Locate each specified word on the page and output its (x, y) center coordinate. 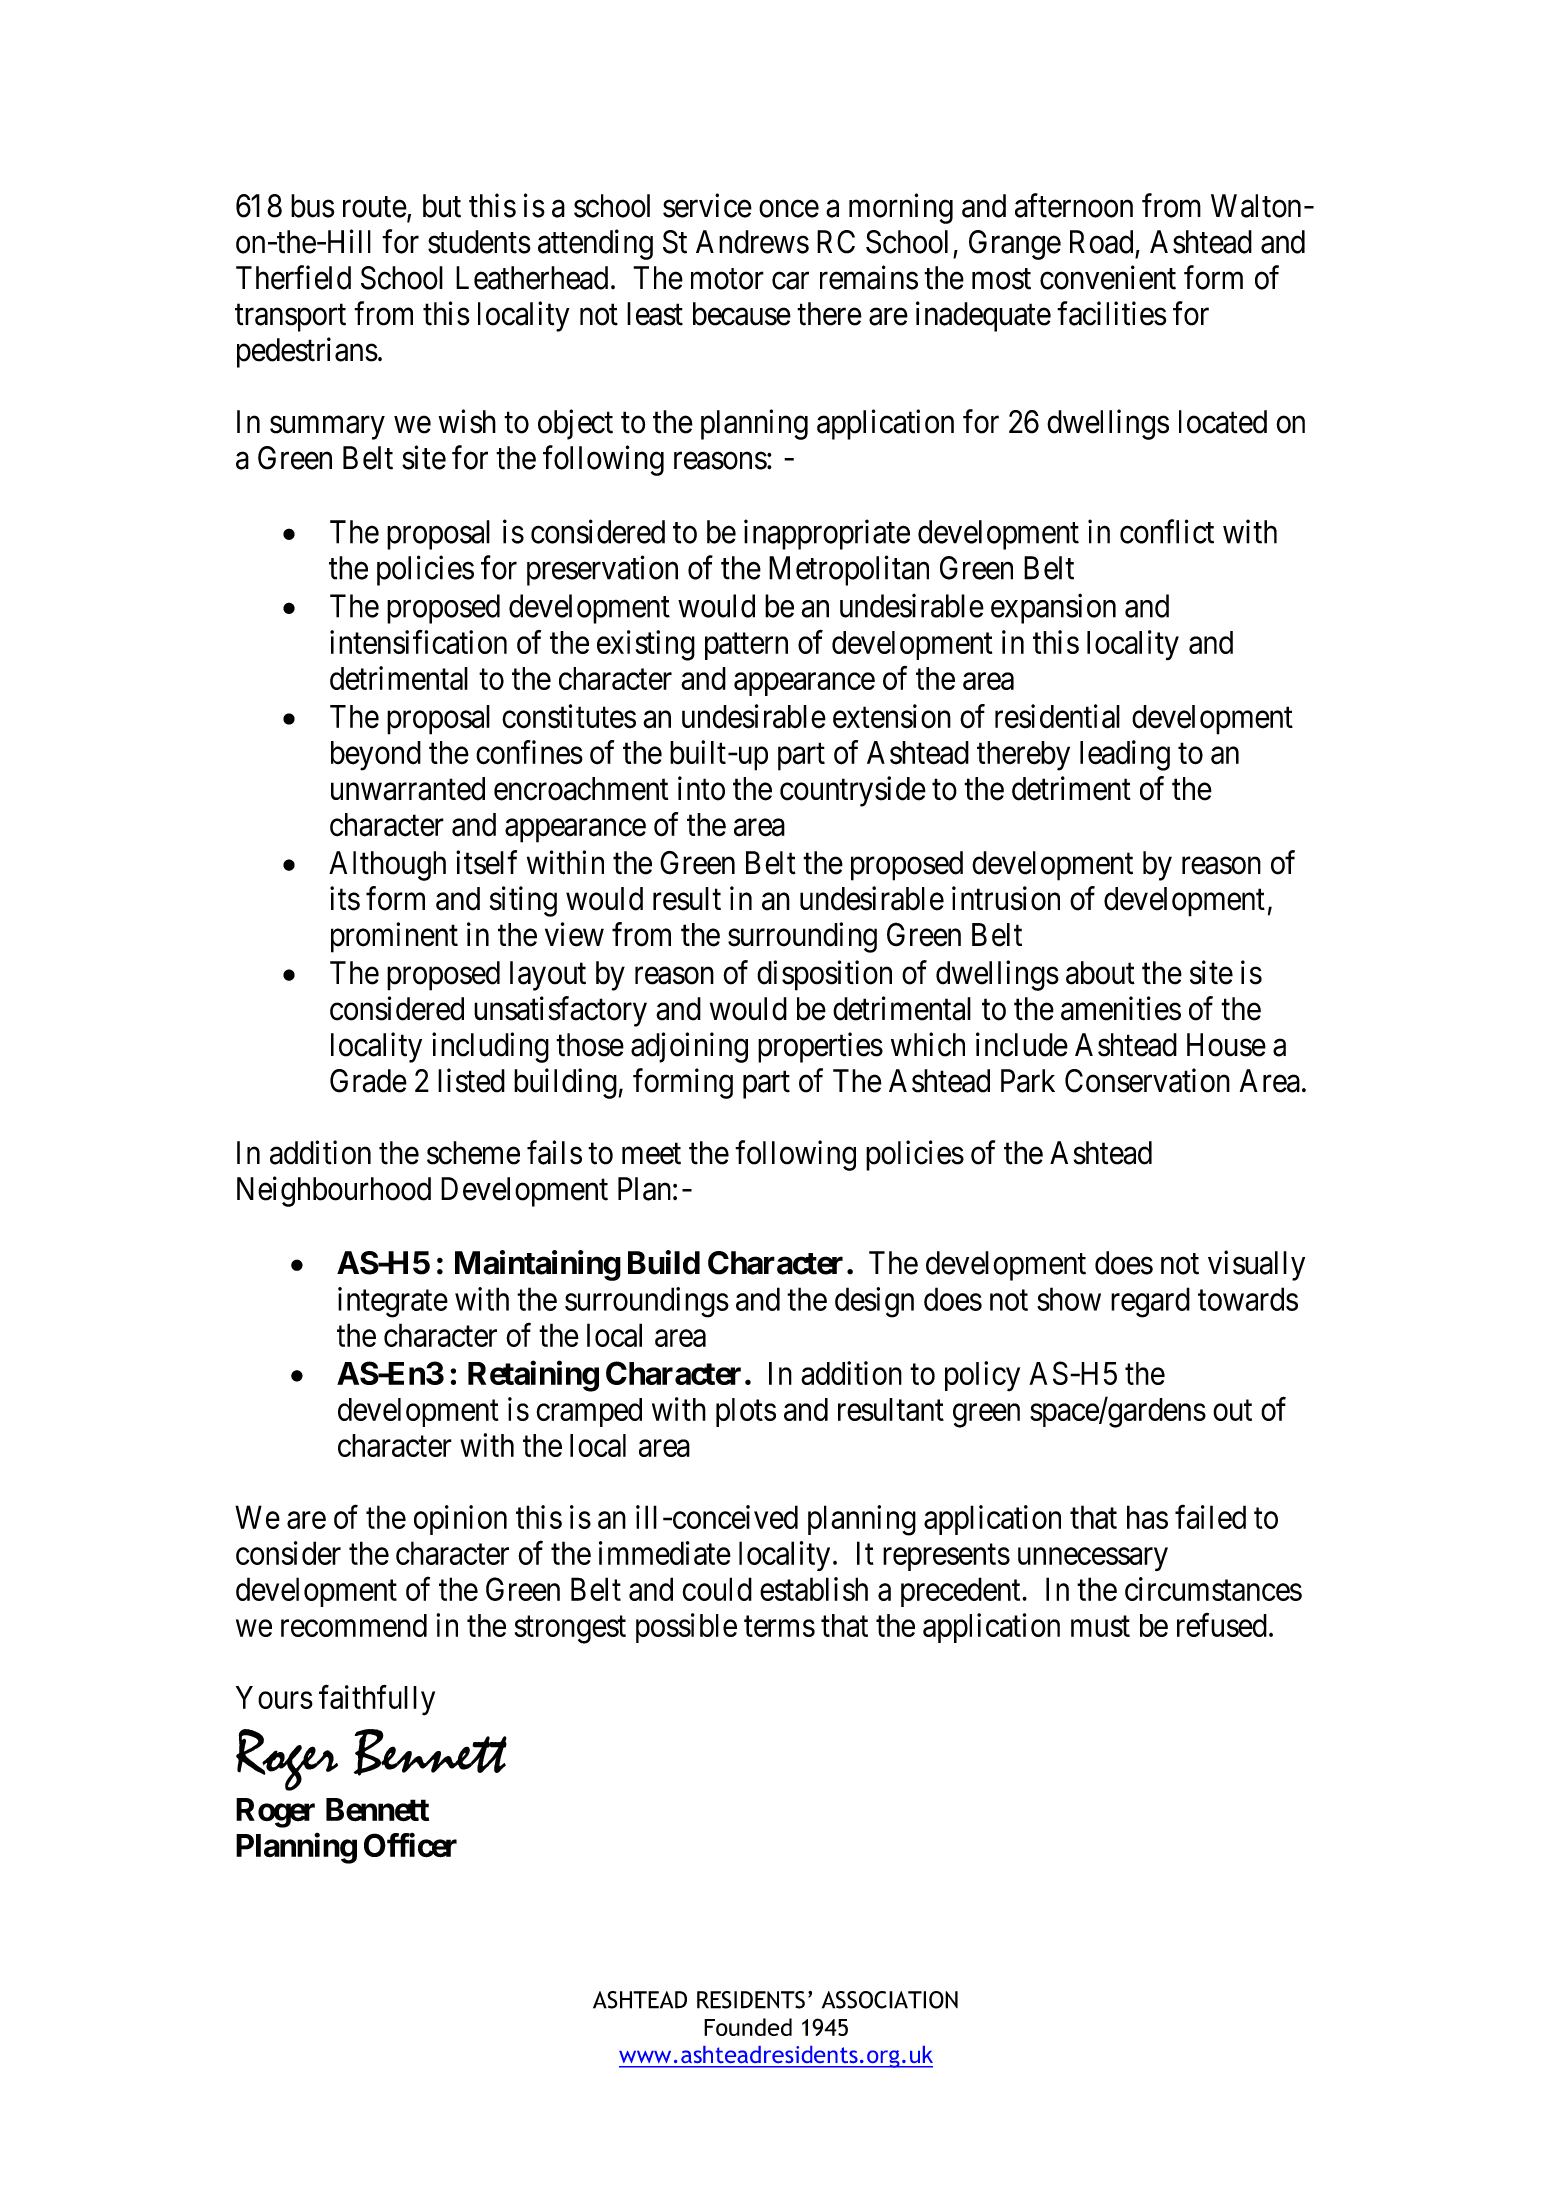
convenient (1108, 277)
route (375, 207)
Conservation (1147, 1080)
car (790, 281)
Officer (410, 1845)
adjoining (689, 1047)
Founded (748, 2027)
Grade (368, 1081)
